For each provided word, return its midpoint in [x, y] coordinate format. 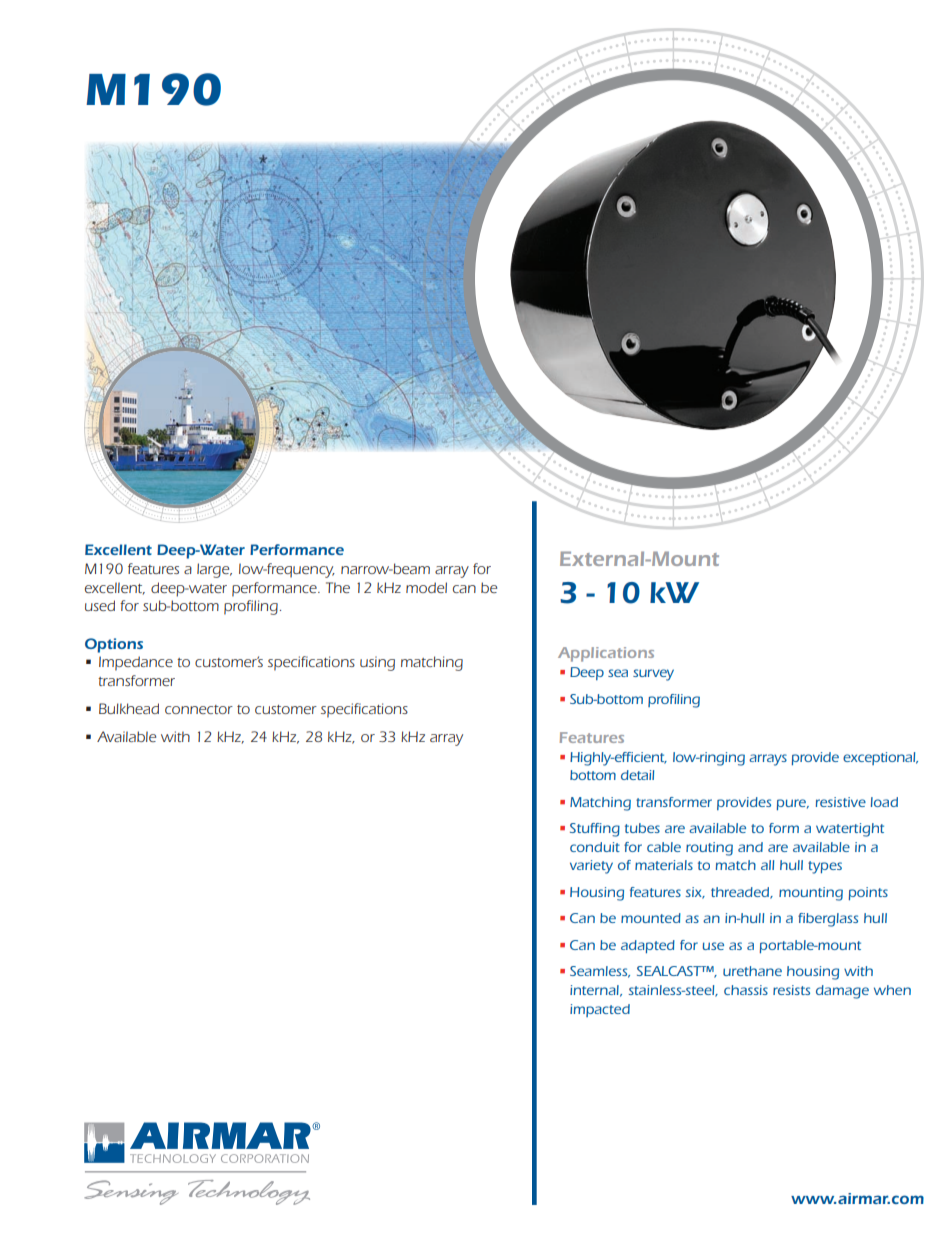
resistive [841, 802]
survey [653, 675]
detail [637, 775]
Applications [606, 654]
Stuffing [595, 830]
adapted [648, 946]
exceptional [880, 758]
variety [591, 867]
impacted [600, 1010]
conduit [595, 847]
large [214, 570]
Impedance [136, 663]
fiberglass [828, 920]
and [750, 847]
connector [199, 709]
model [426, 587]
